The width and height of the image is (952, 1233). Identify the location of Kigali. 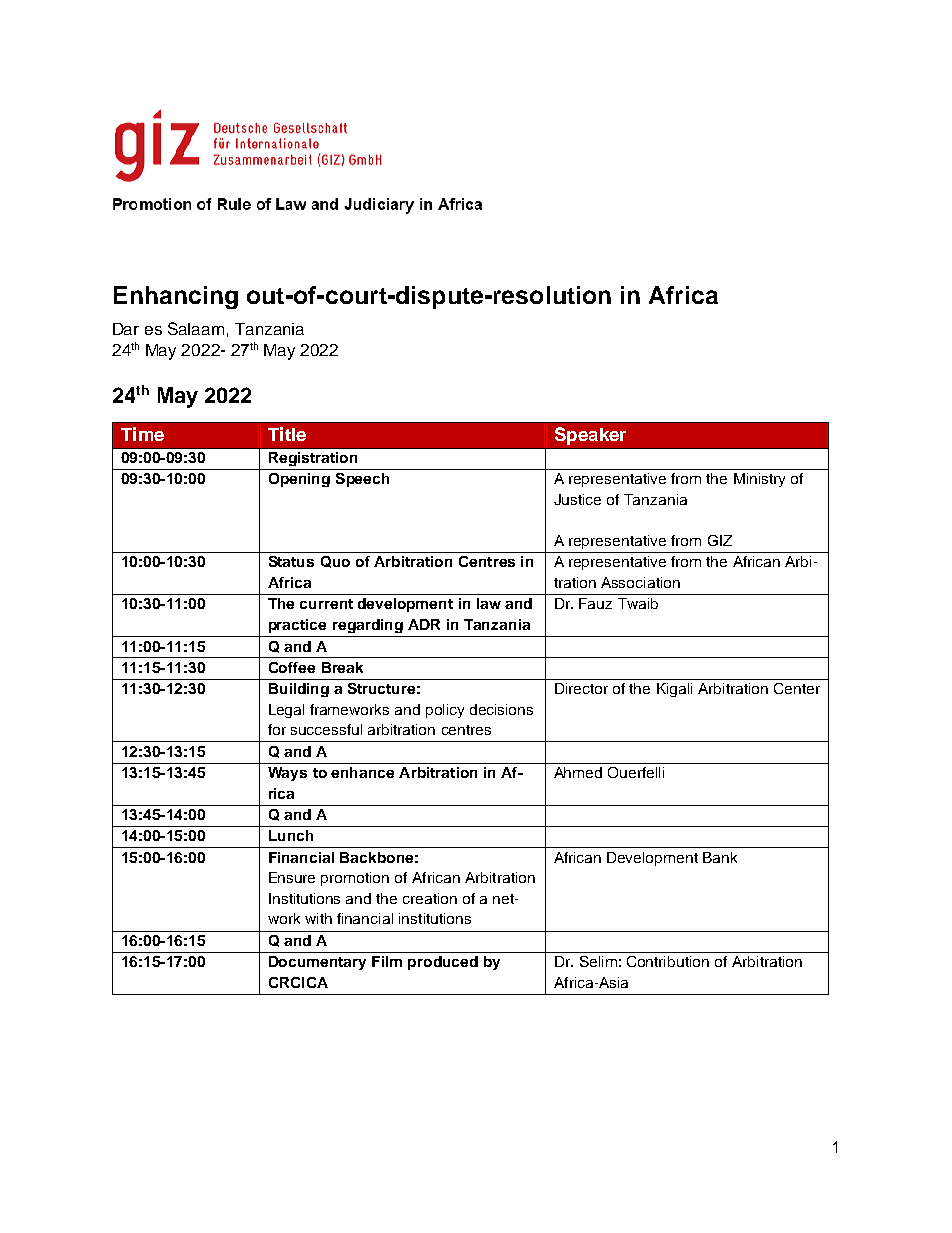
(674, 690).
